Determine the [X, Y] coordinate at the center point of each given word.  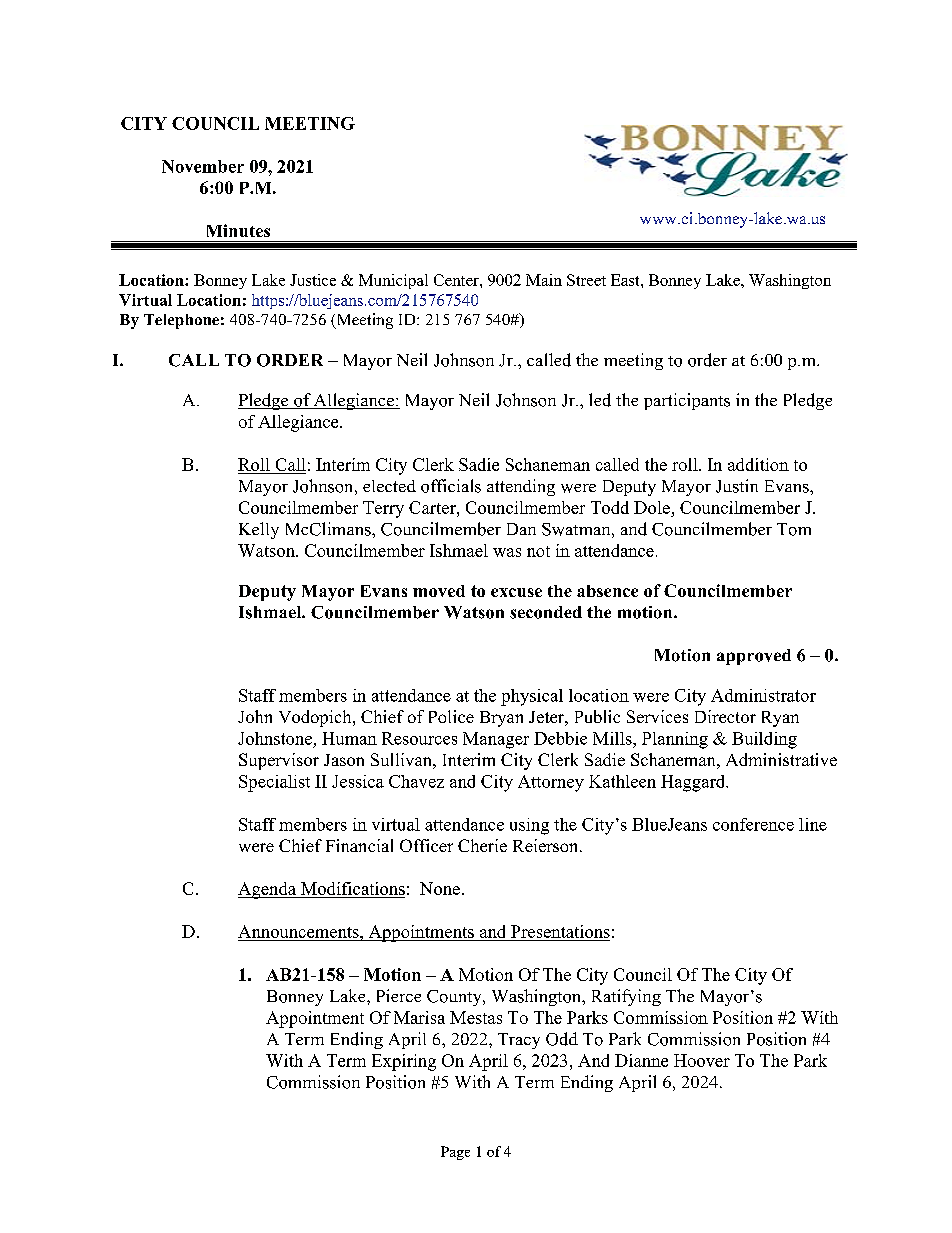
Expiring [404, 1062]
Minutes [238, 230]
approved [754, 657]
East [626, 280]
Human [349, 738]
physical [532, 697]
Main [544, 280]
